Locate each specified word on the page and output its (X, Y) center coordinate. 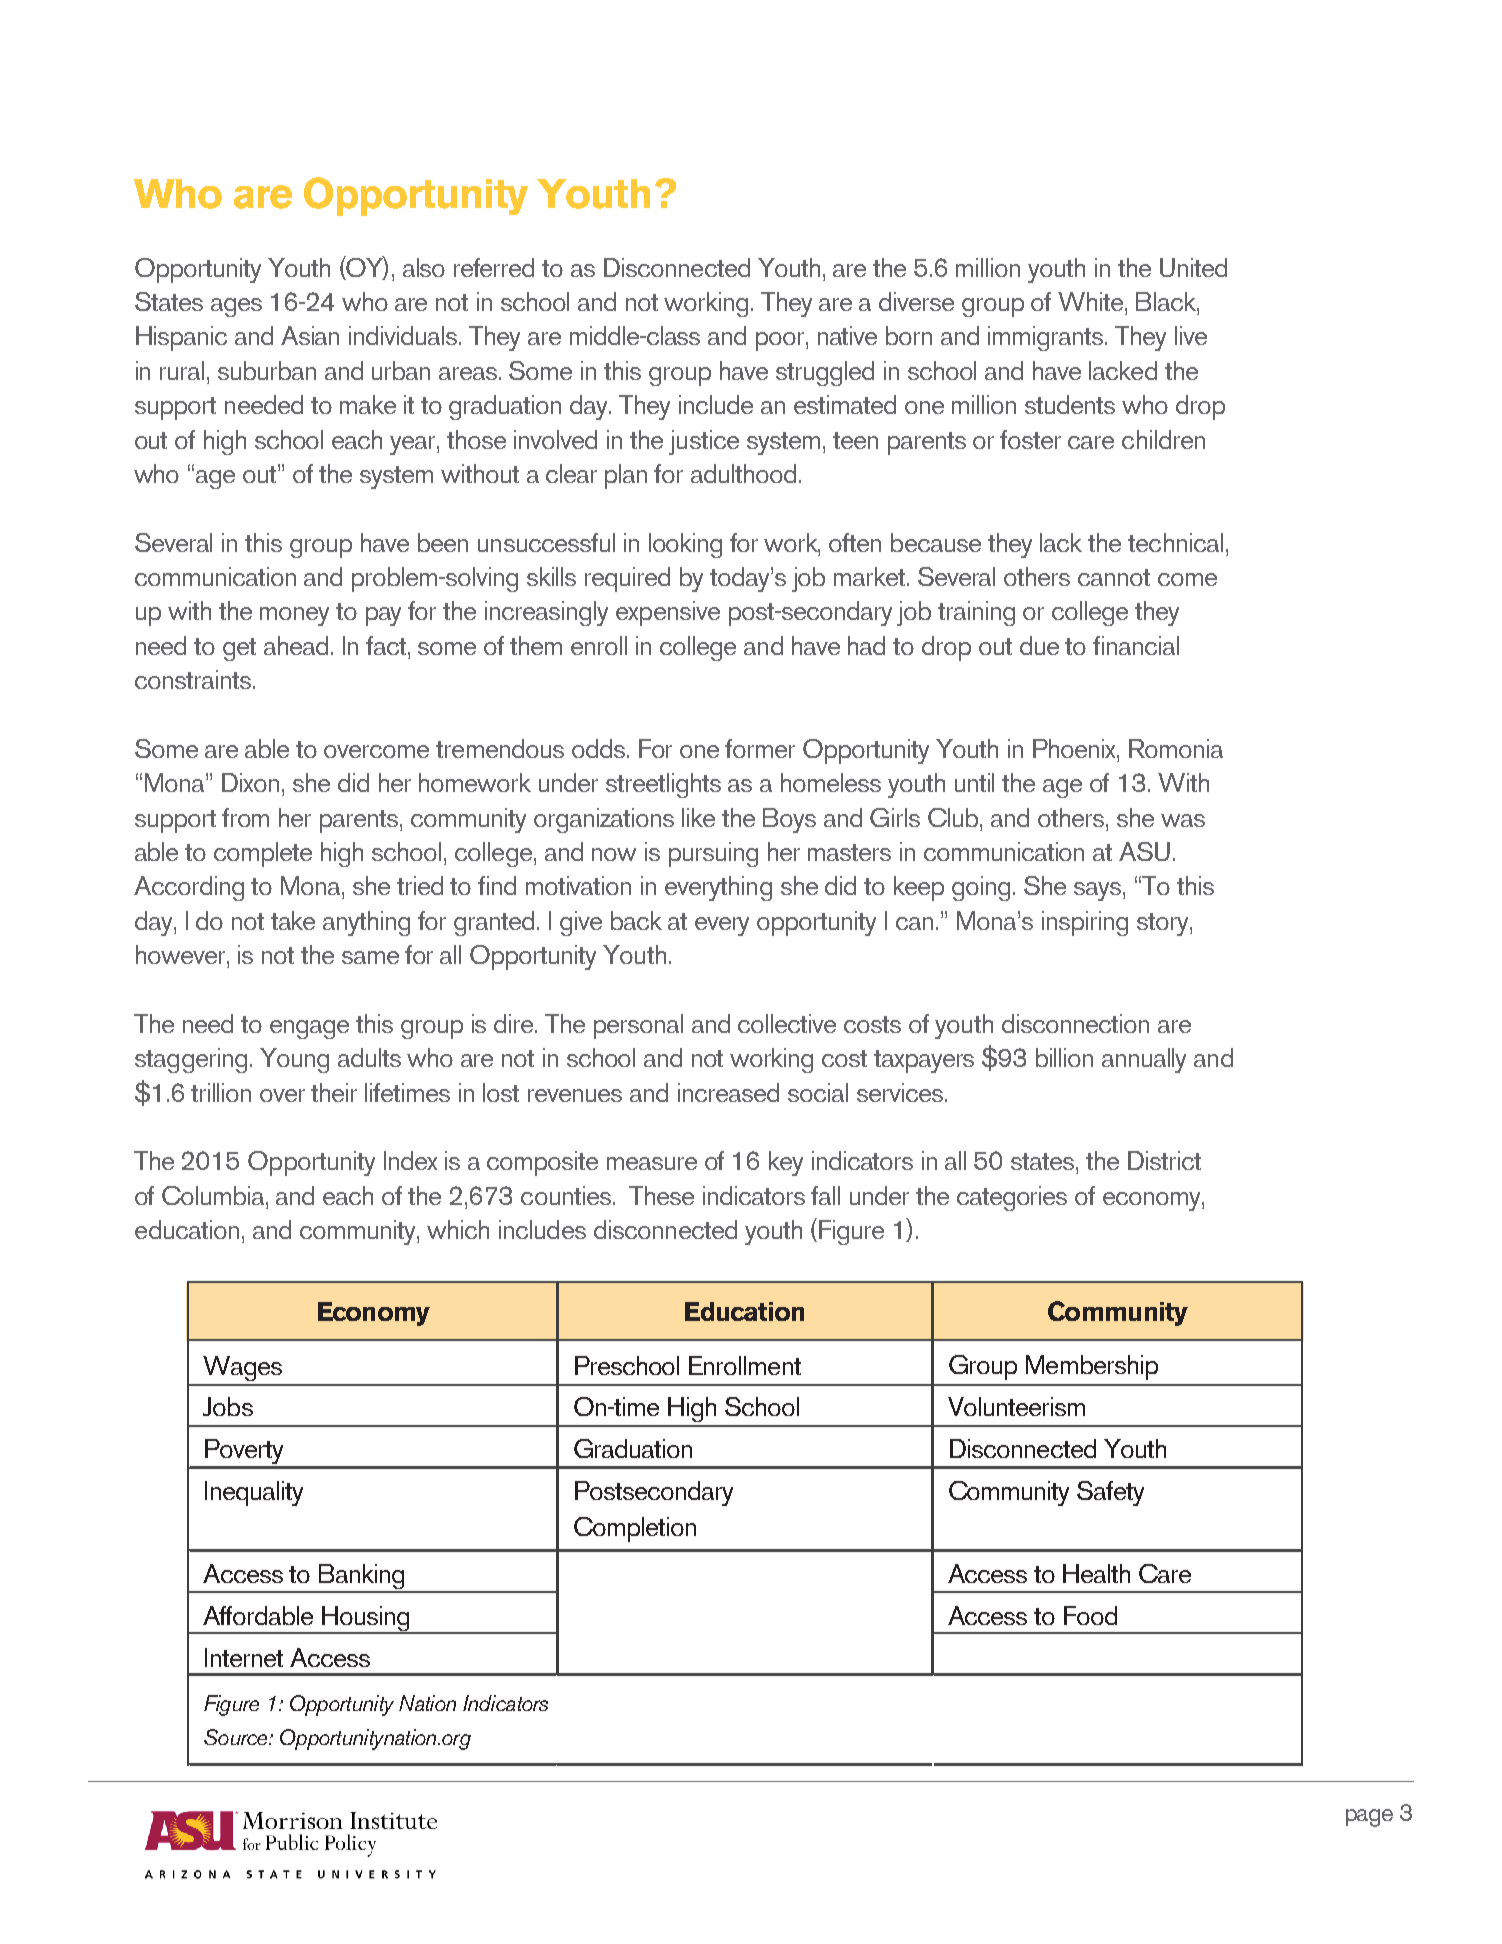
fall (825, 1195)
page (1369, 1818)
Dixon (250, 782)
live (1191, 335)
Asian (310, 335)
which (458, 1229)
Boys (789, 820)
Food (1090, 1615)
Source (237, 1737)
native (847, 335)
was (1183, 820)
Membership (1092, 1367)
